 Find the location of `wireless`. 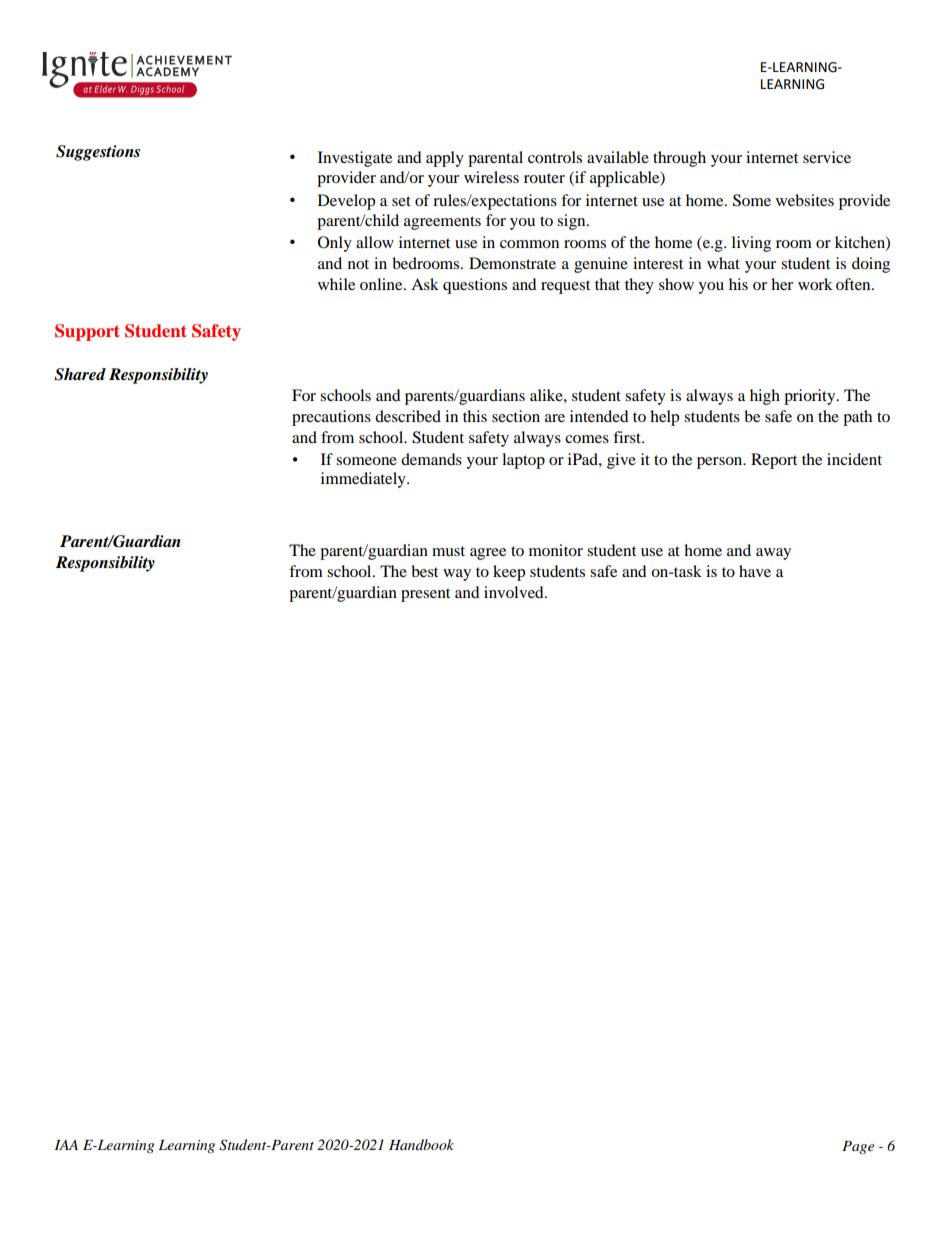

wireless is located at coordinates (491, 177).
